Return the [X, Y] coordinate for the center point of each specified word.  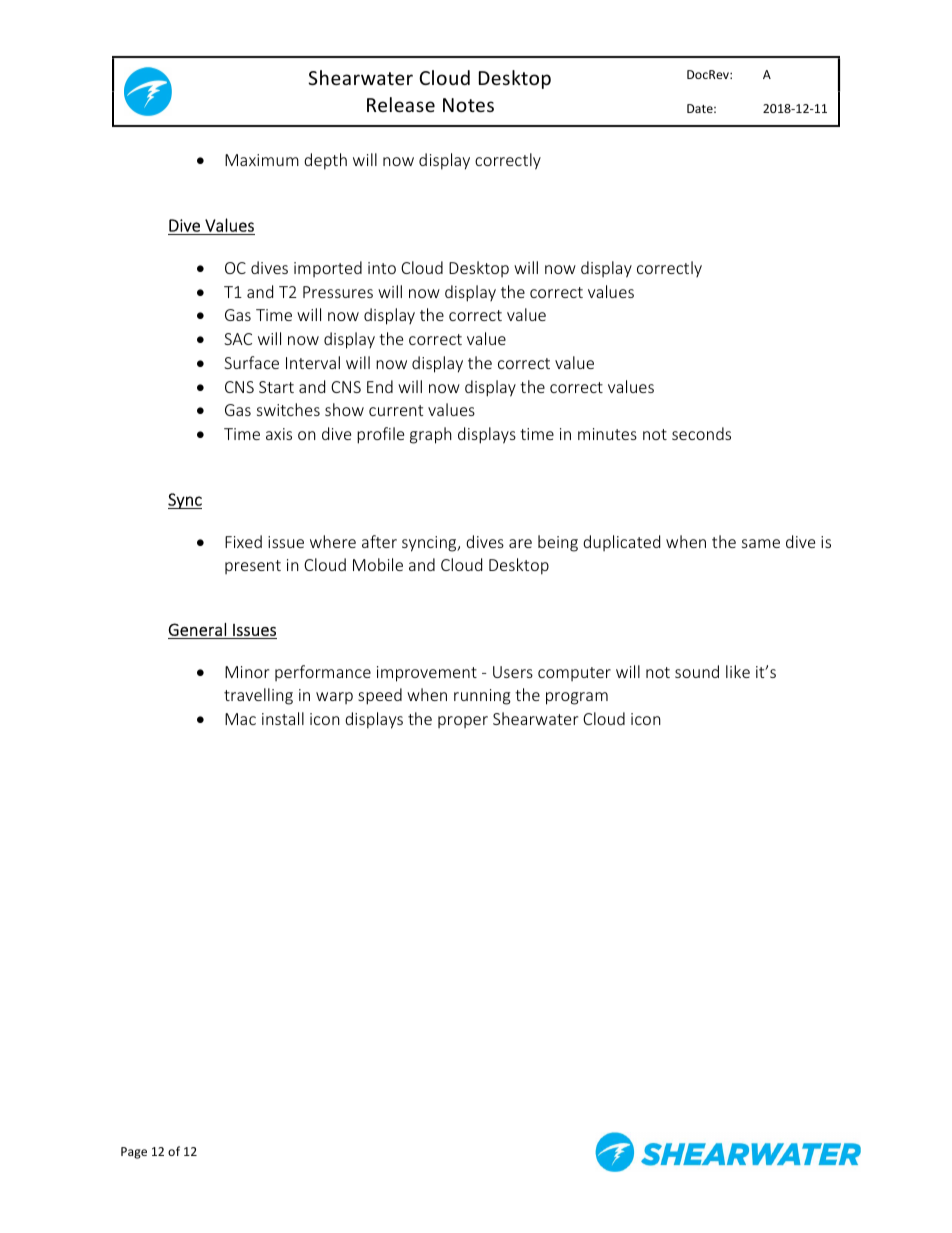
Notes [468, 105]
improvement [427, 674]
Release [401, 104]
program [577, 698]
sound [697, 671]
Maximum [262, 160]
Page [134, 1153]
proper [463, 722]
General [197, 629]
